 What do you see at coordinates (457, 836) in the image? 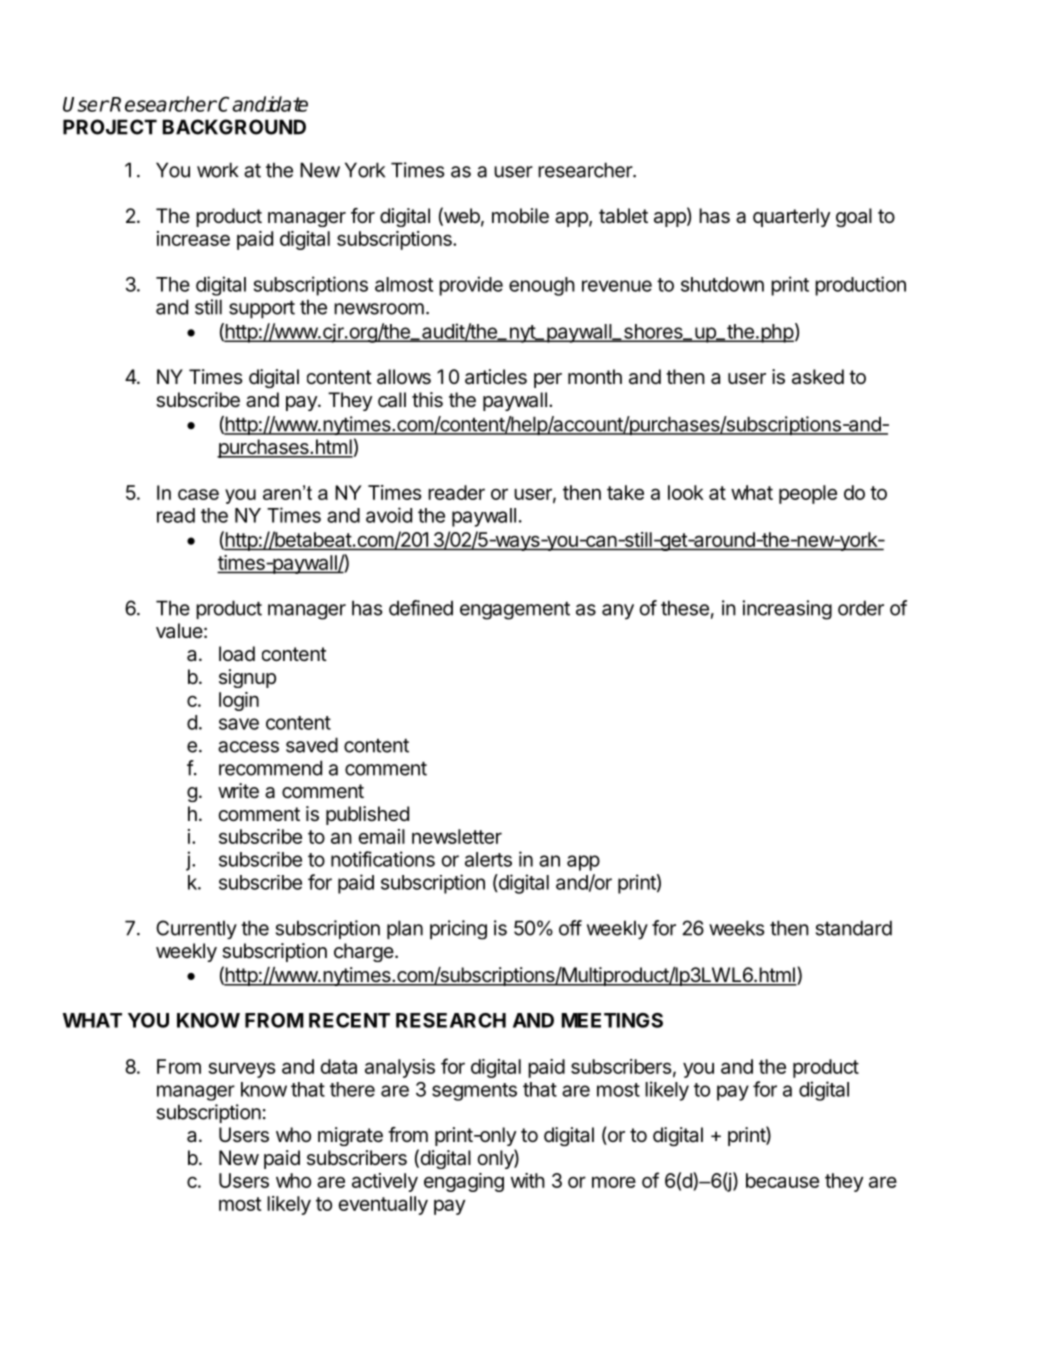
I see `newsletter` at bounding box center [457, 836].
